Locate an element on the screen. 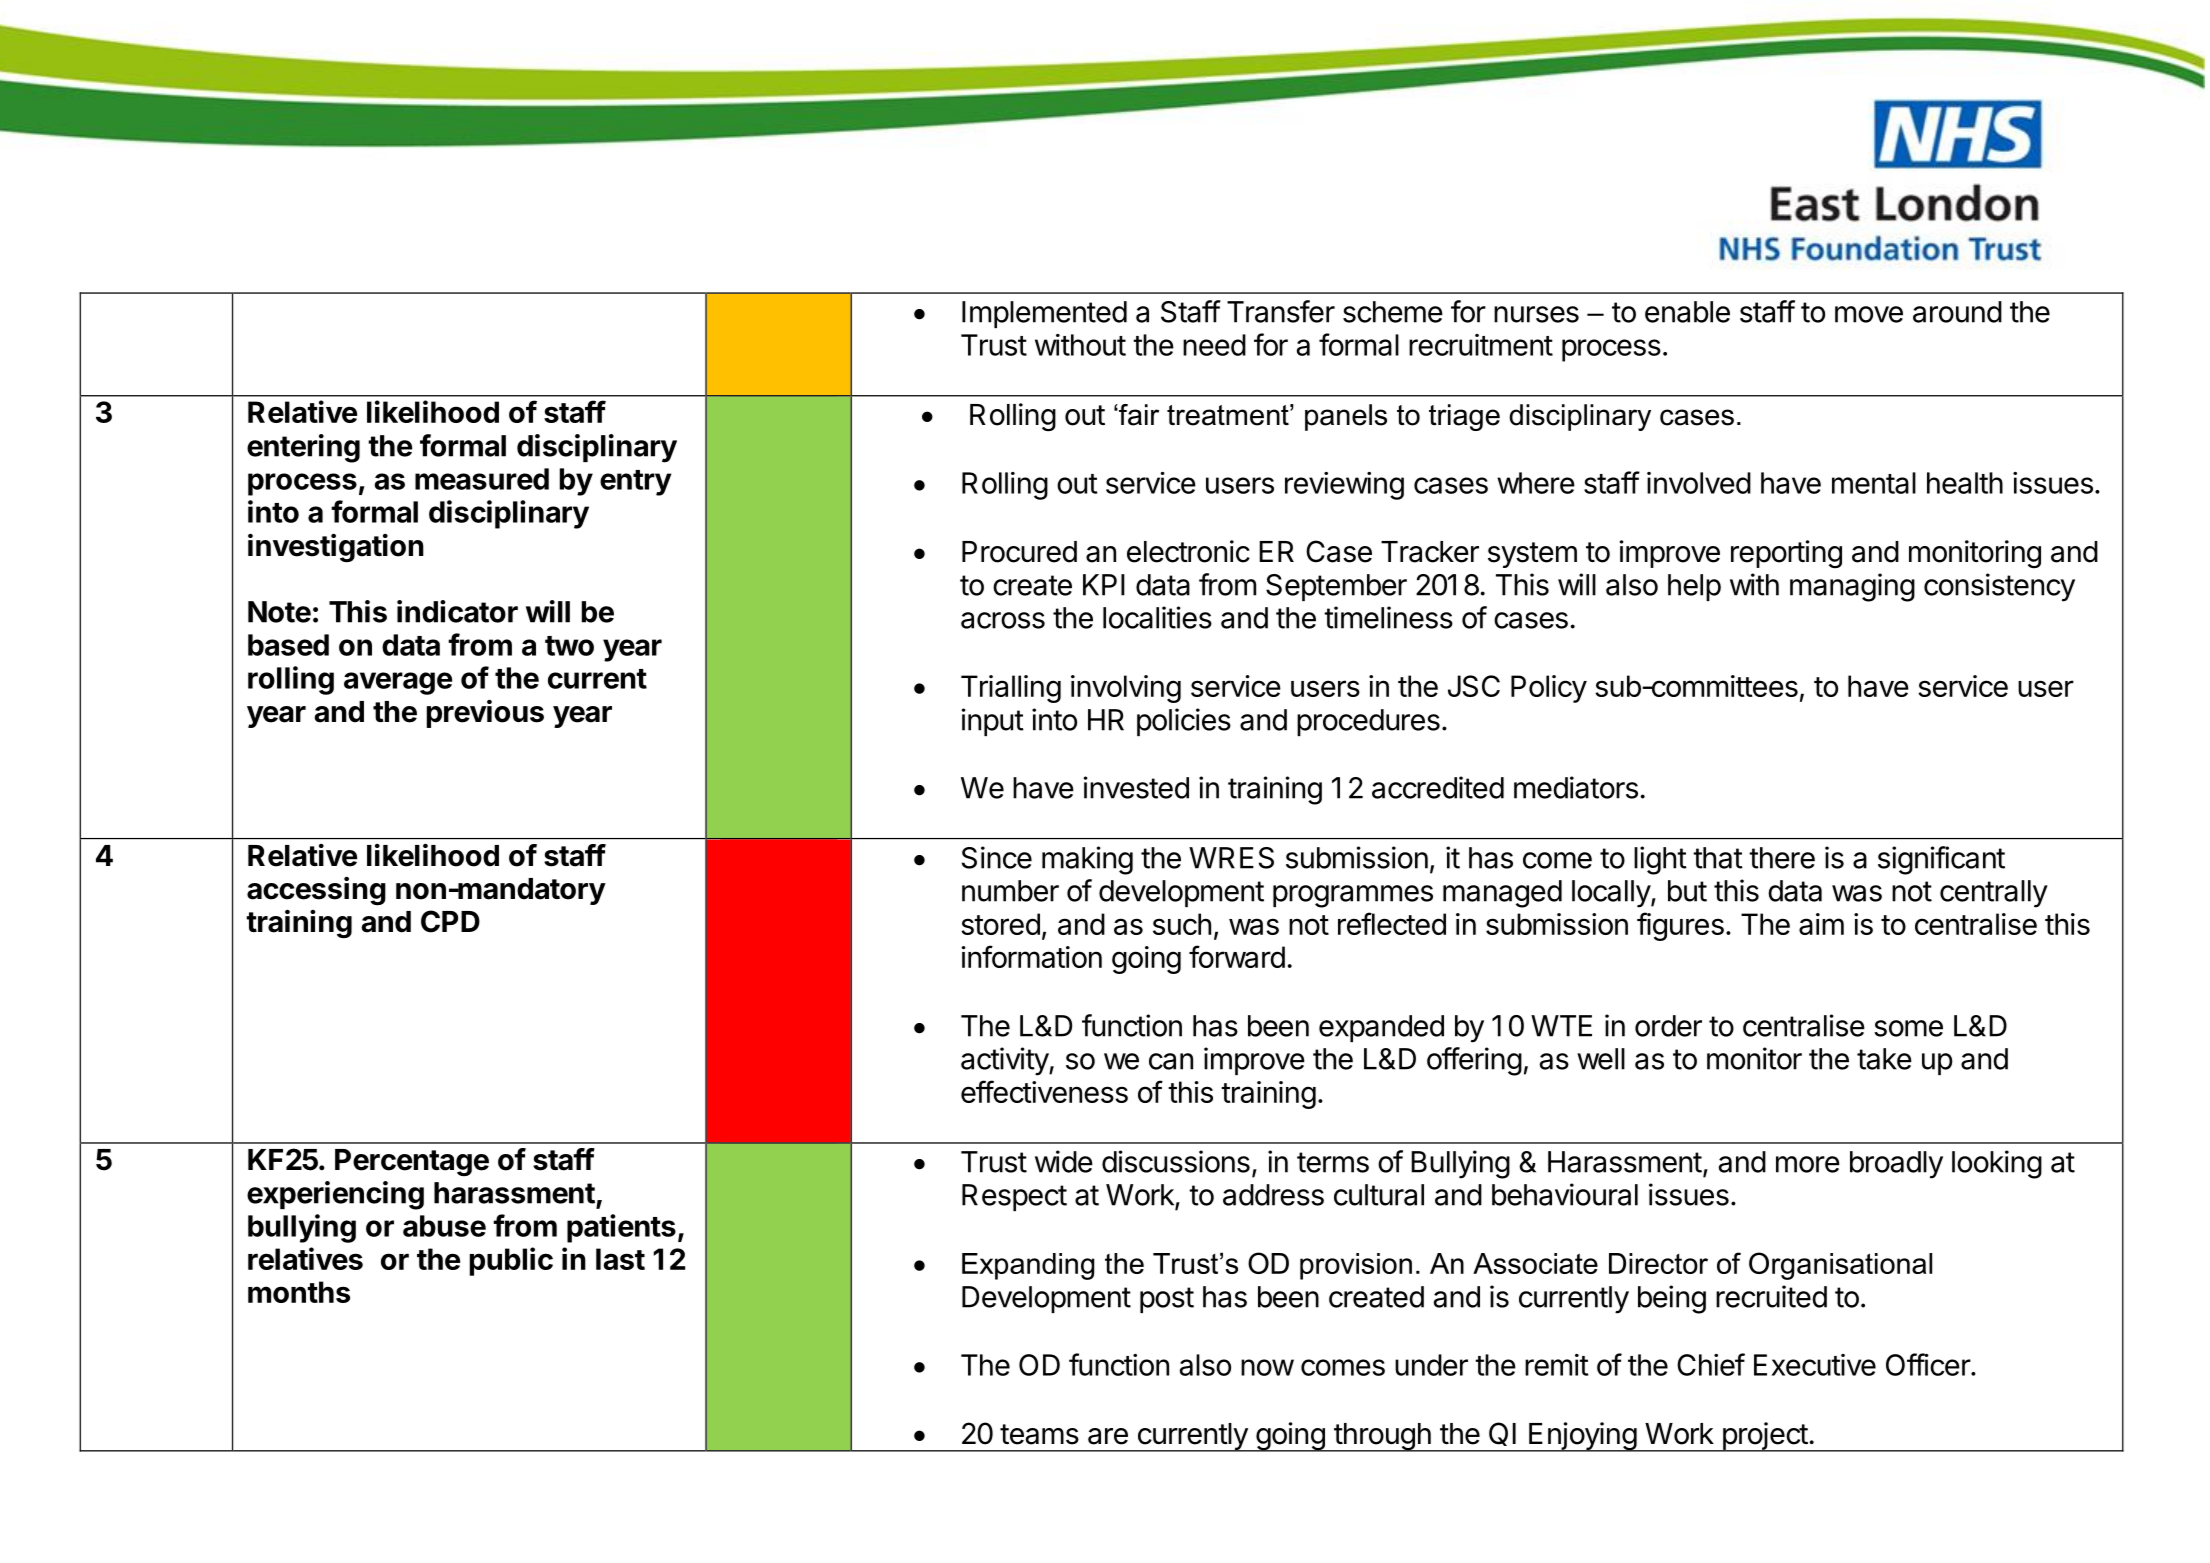 This screenshot has width=2210, height=1563. making is located at coordinates (1087, 860).
